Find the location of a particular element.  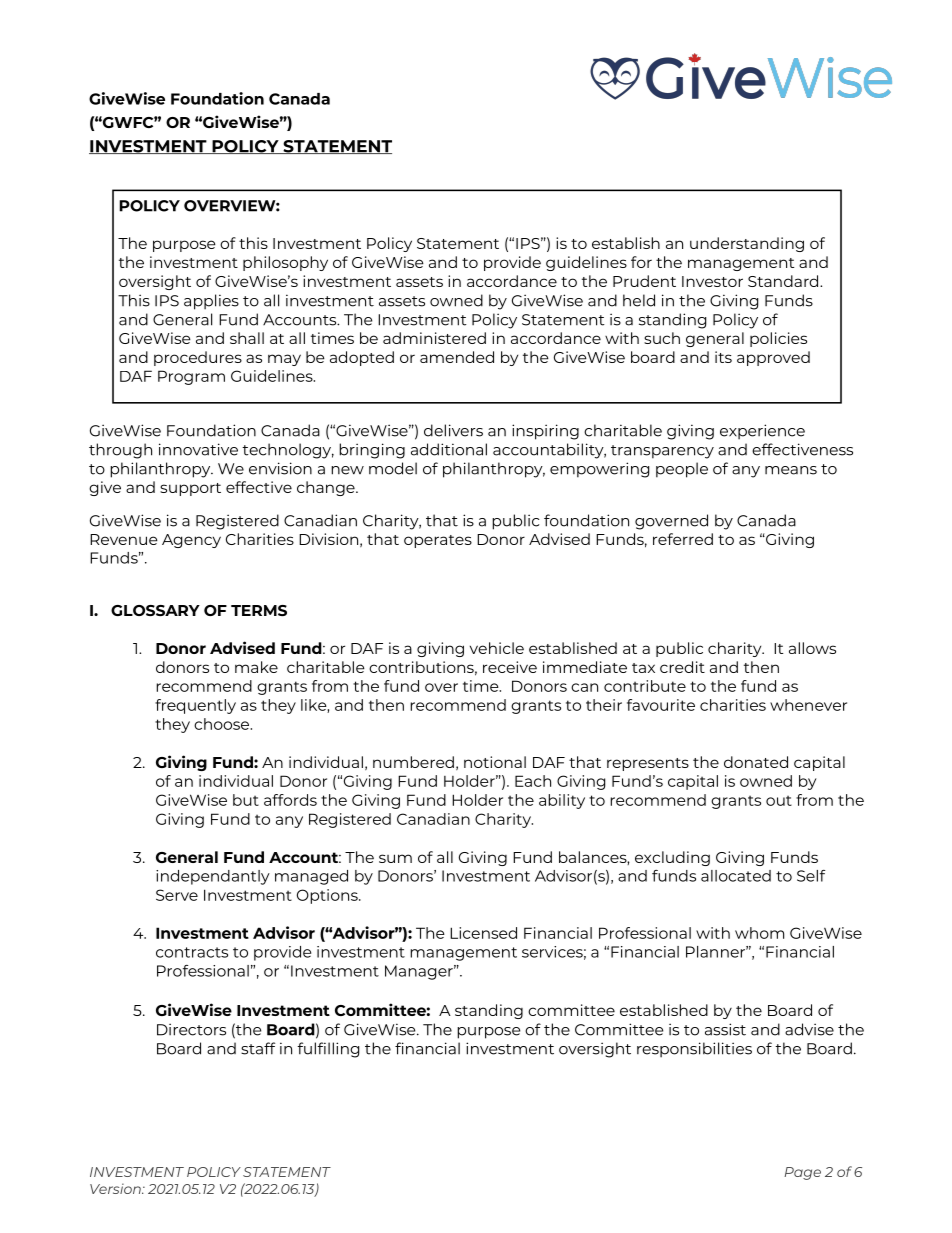

support is located at coordinates (190, 489).
